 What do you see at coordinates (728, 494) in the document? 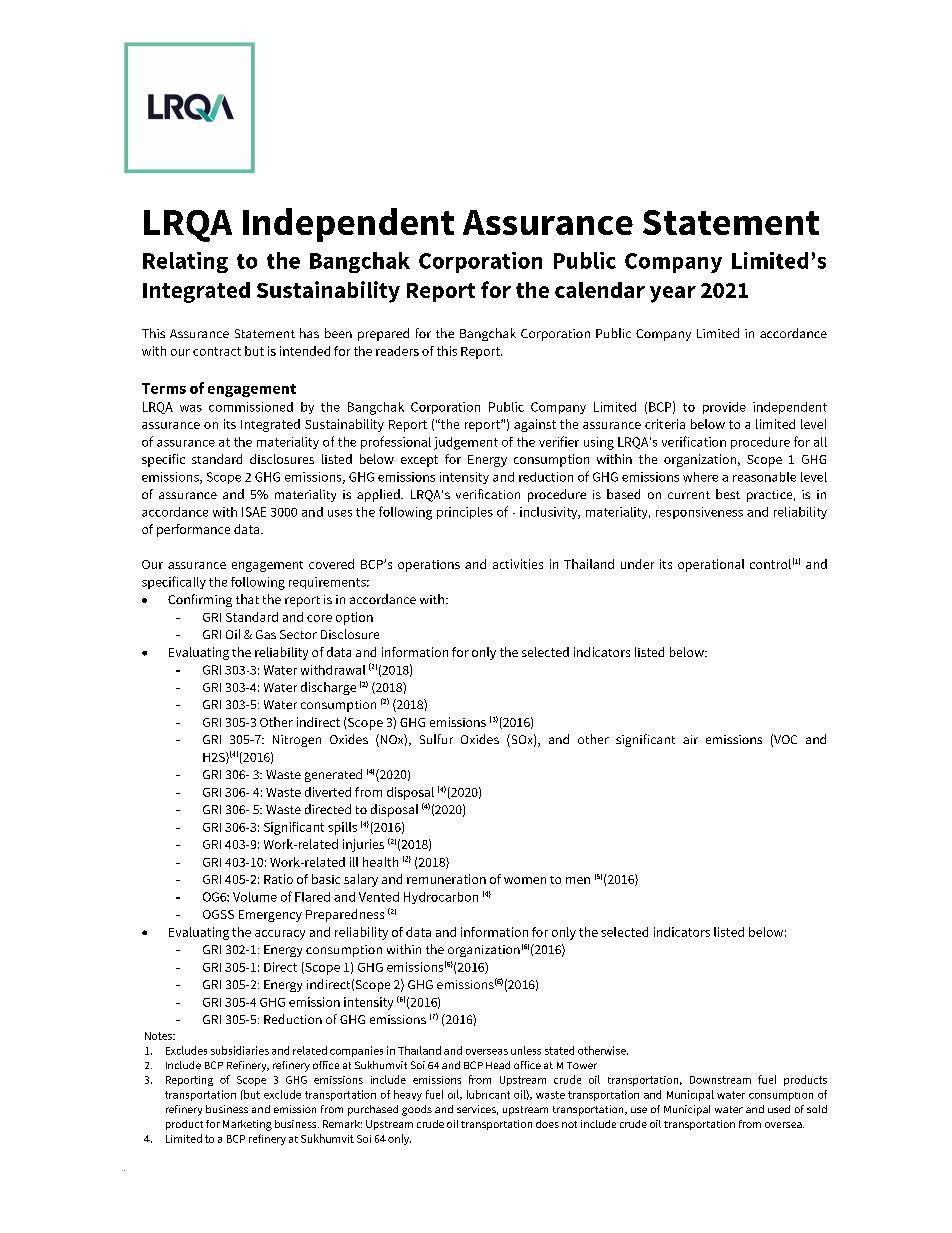
I see `best` at bounding box center [728, 494].
